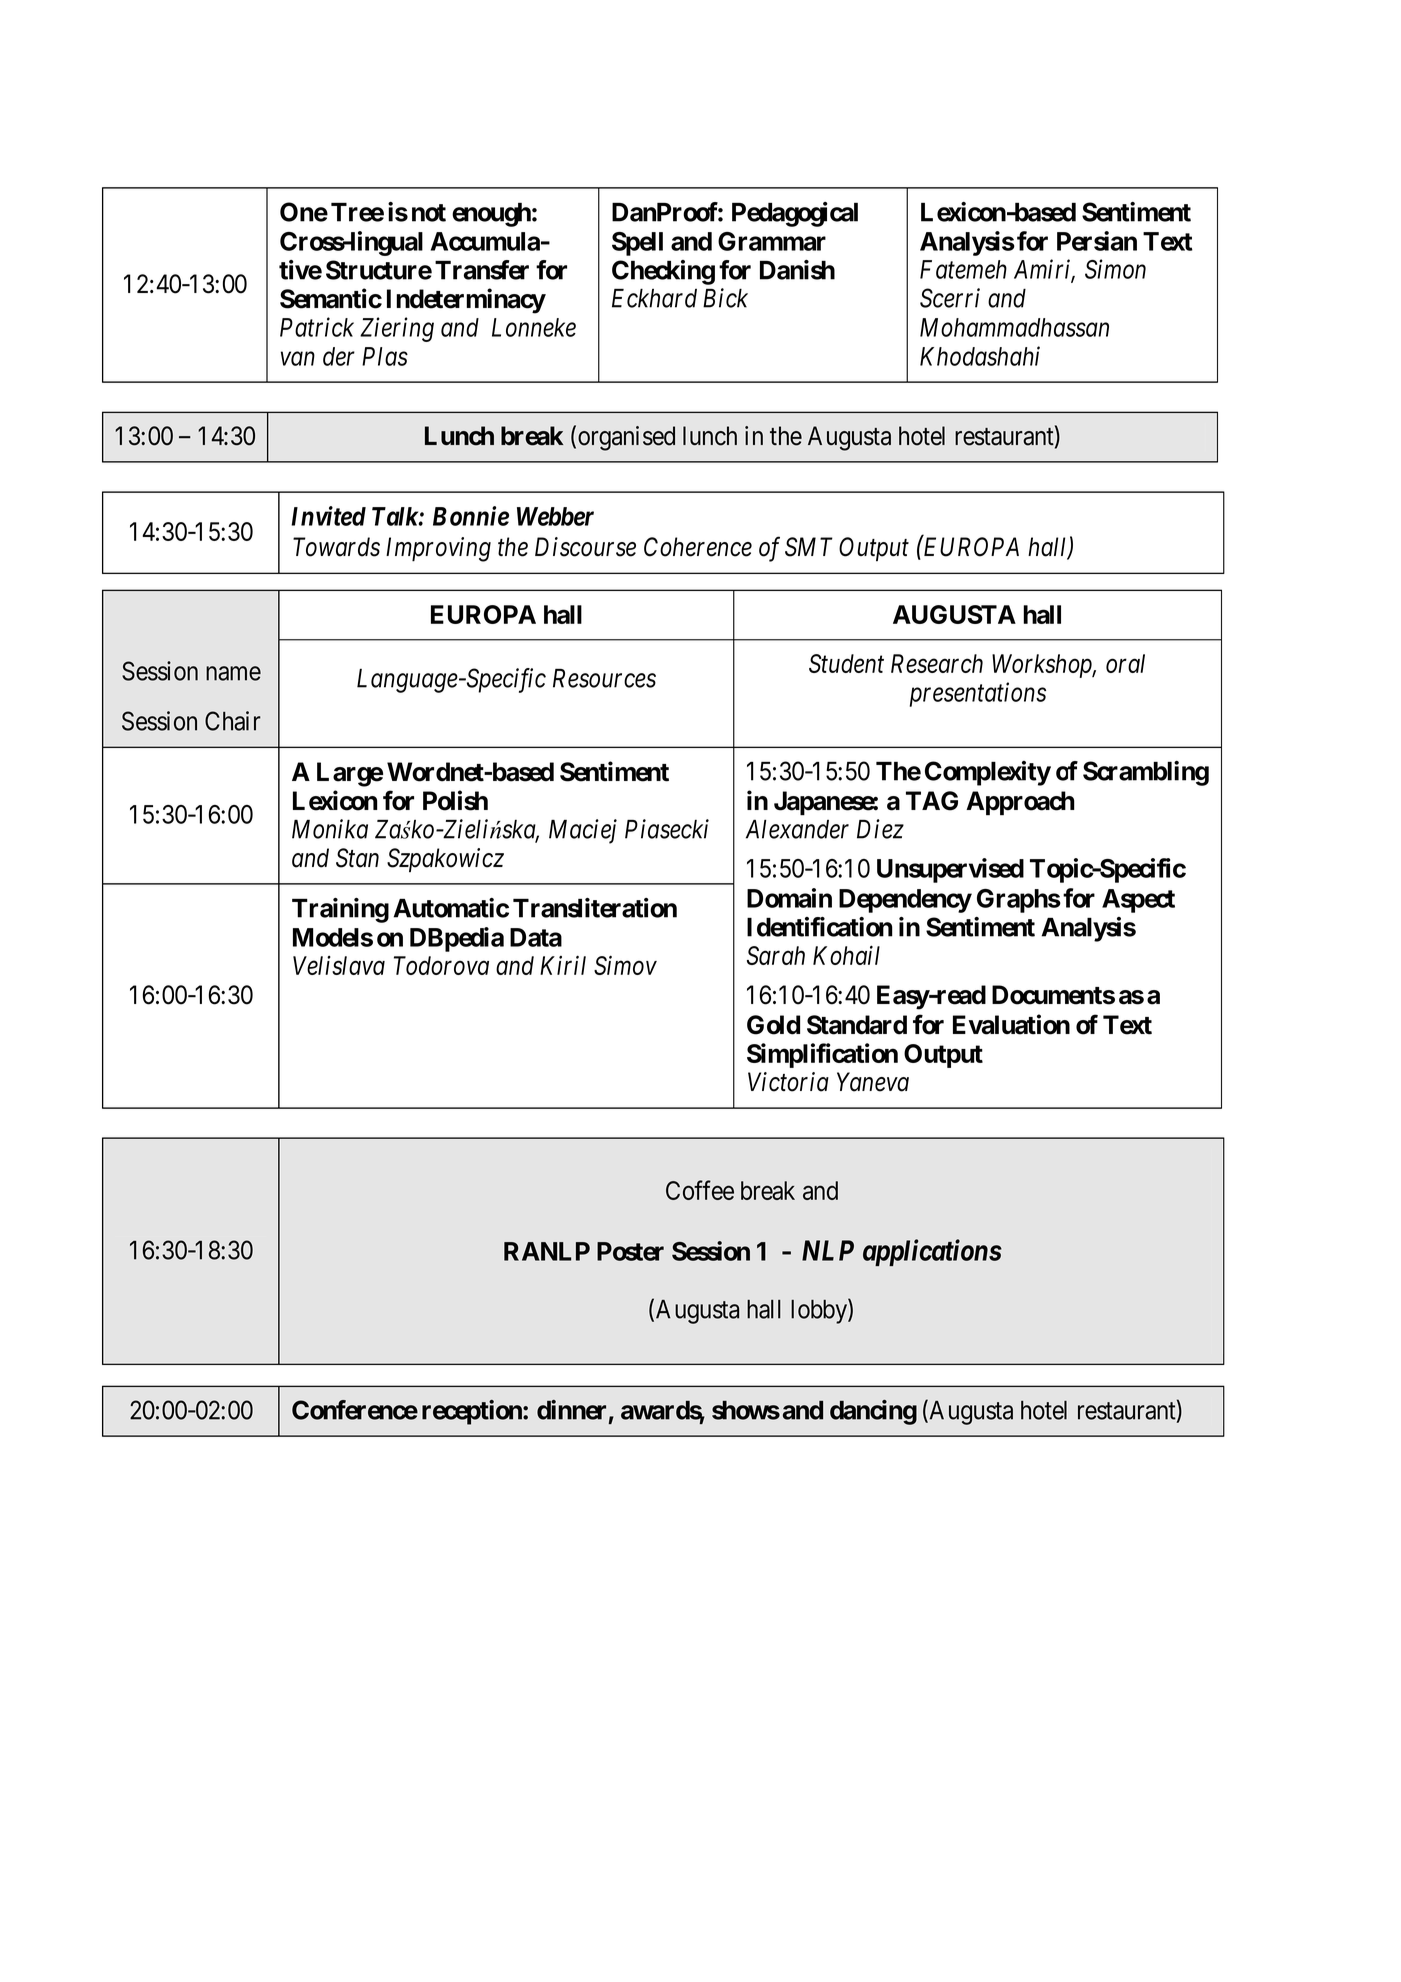 The height and width of the image is (1982, 1401). What do you see at coordinates (788, 1082) in the image?
I see `Victoria` at bounding box center [788, 1082].
